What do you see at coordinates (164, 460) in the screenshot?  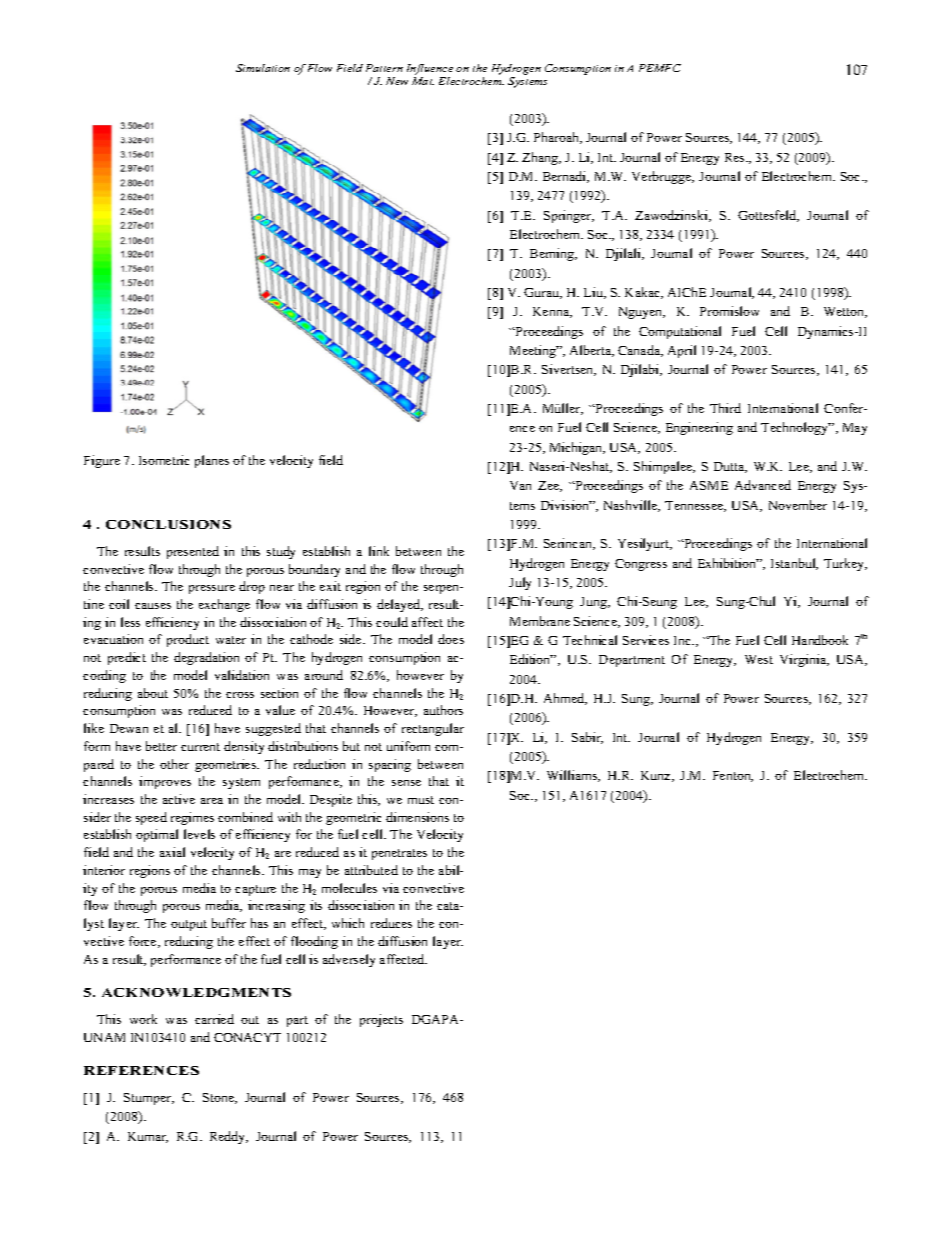 I see `Isometric` at bounding box center [164, 460].
